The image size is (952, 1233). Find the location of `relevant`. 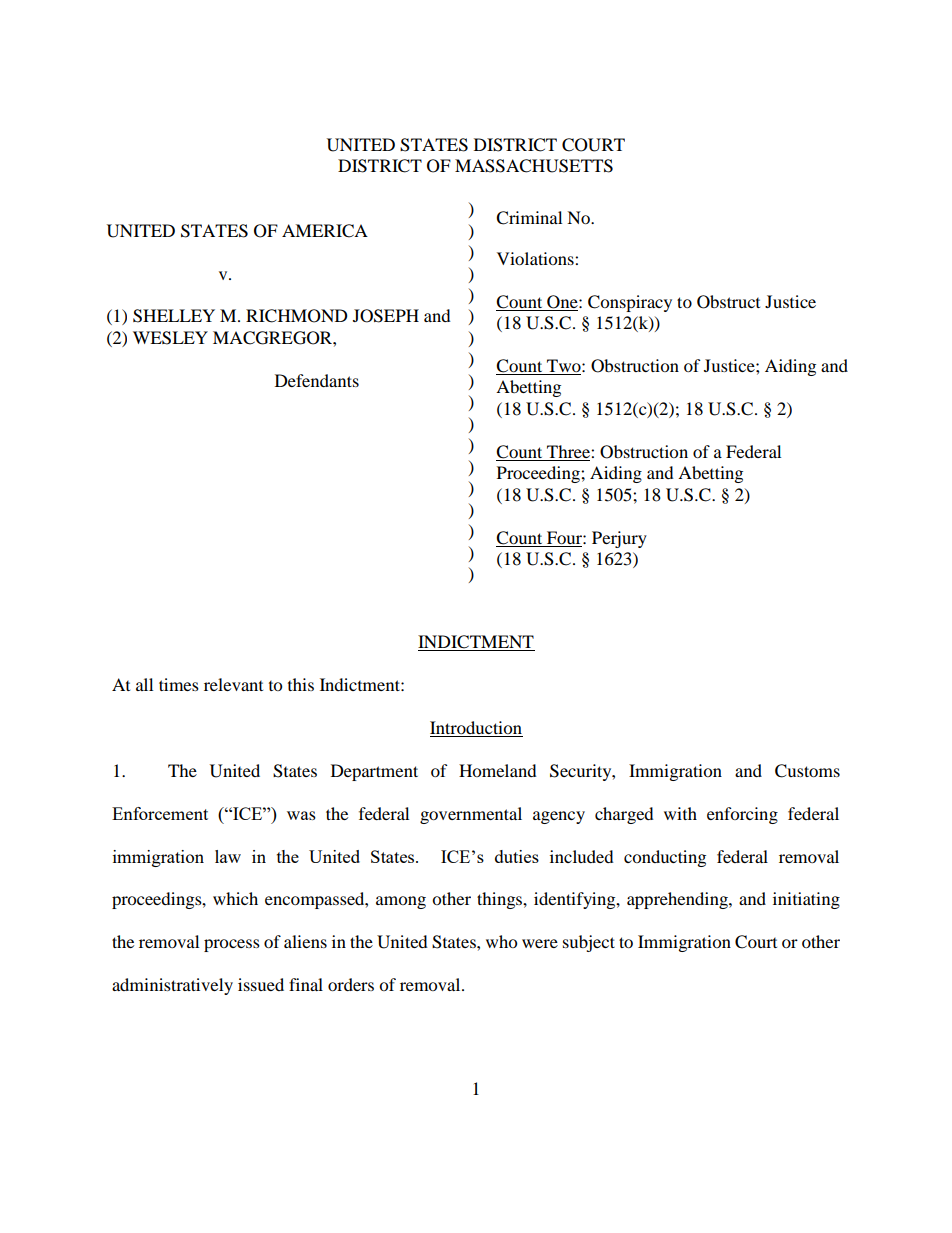

relevant is located at coordinates (233, 684).
